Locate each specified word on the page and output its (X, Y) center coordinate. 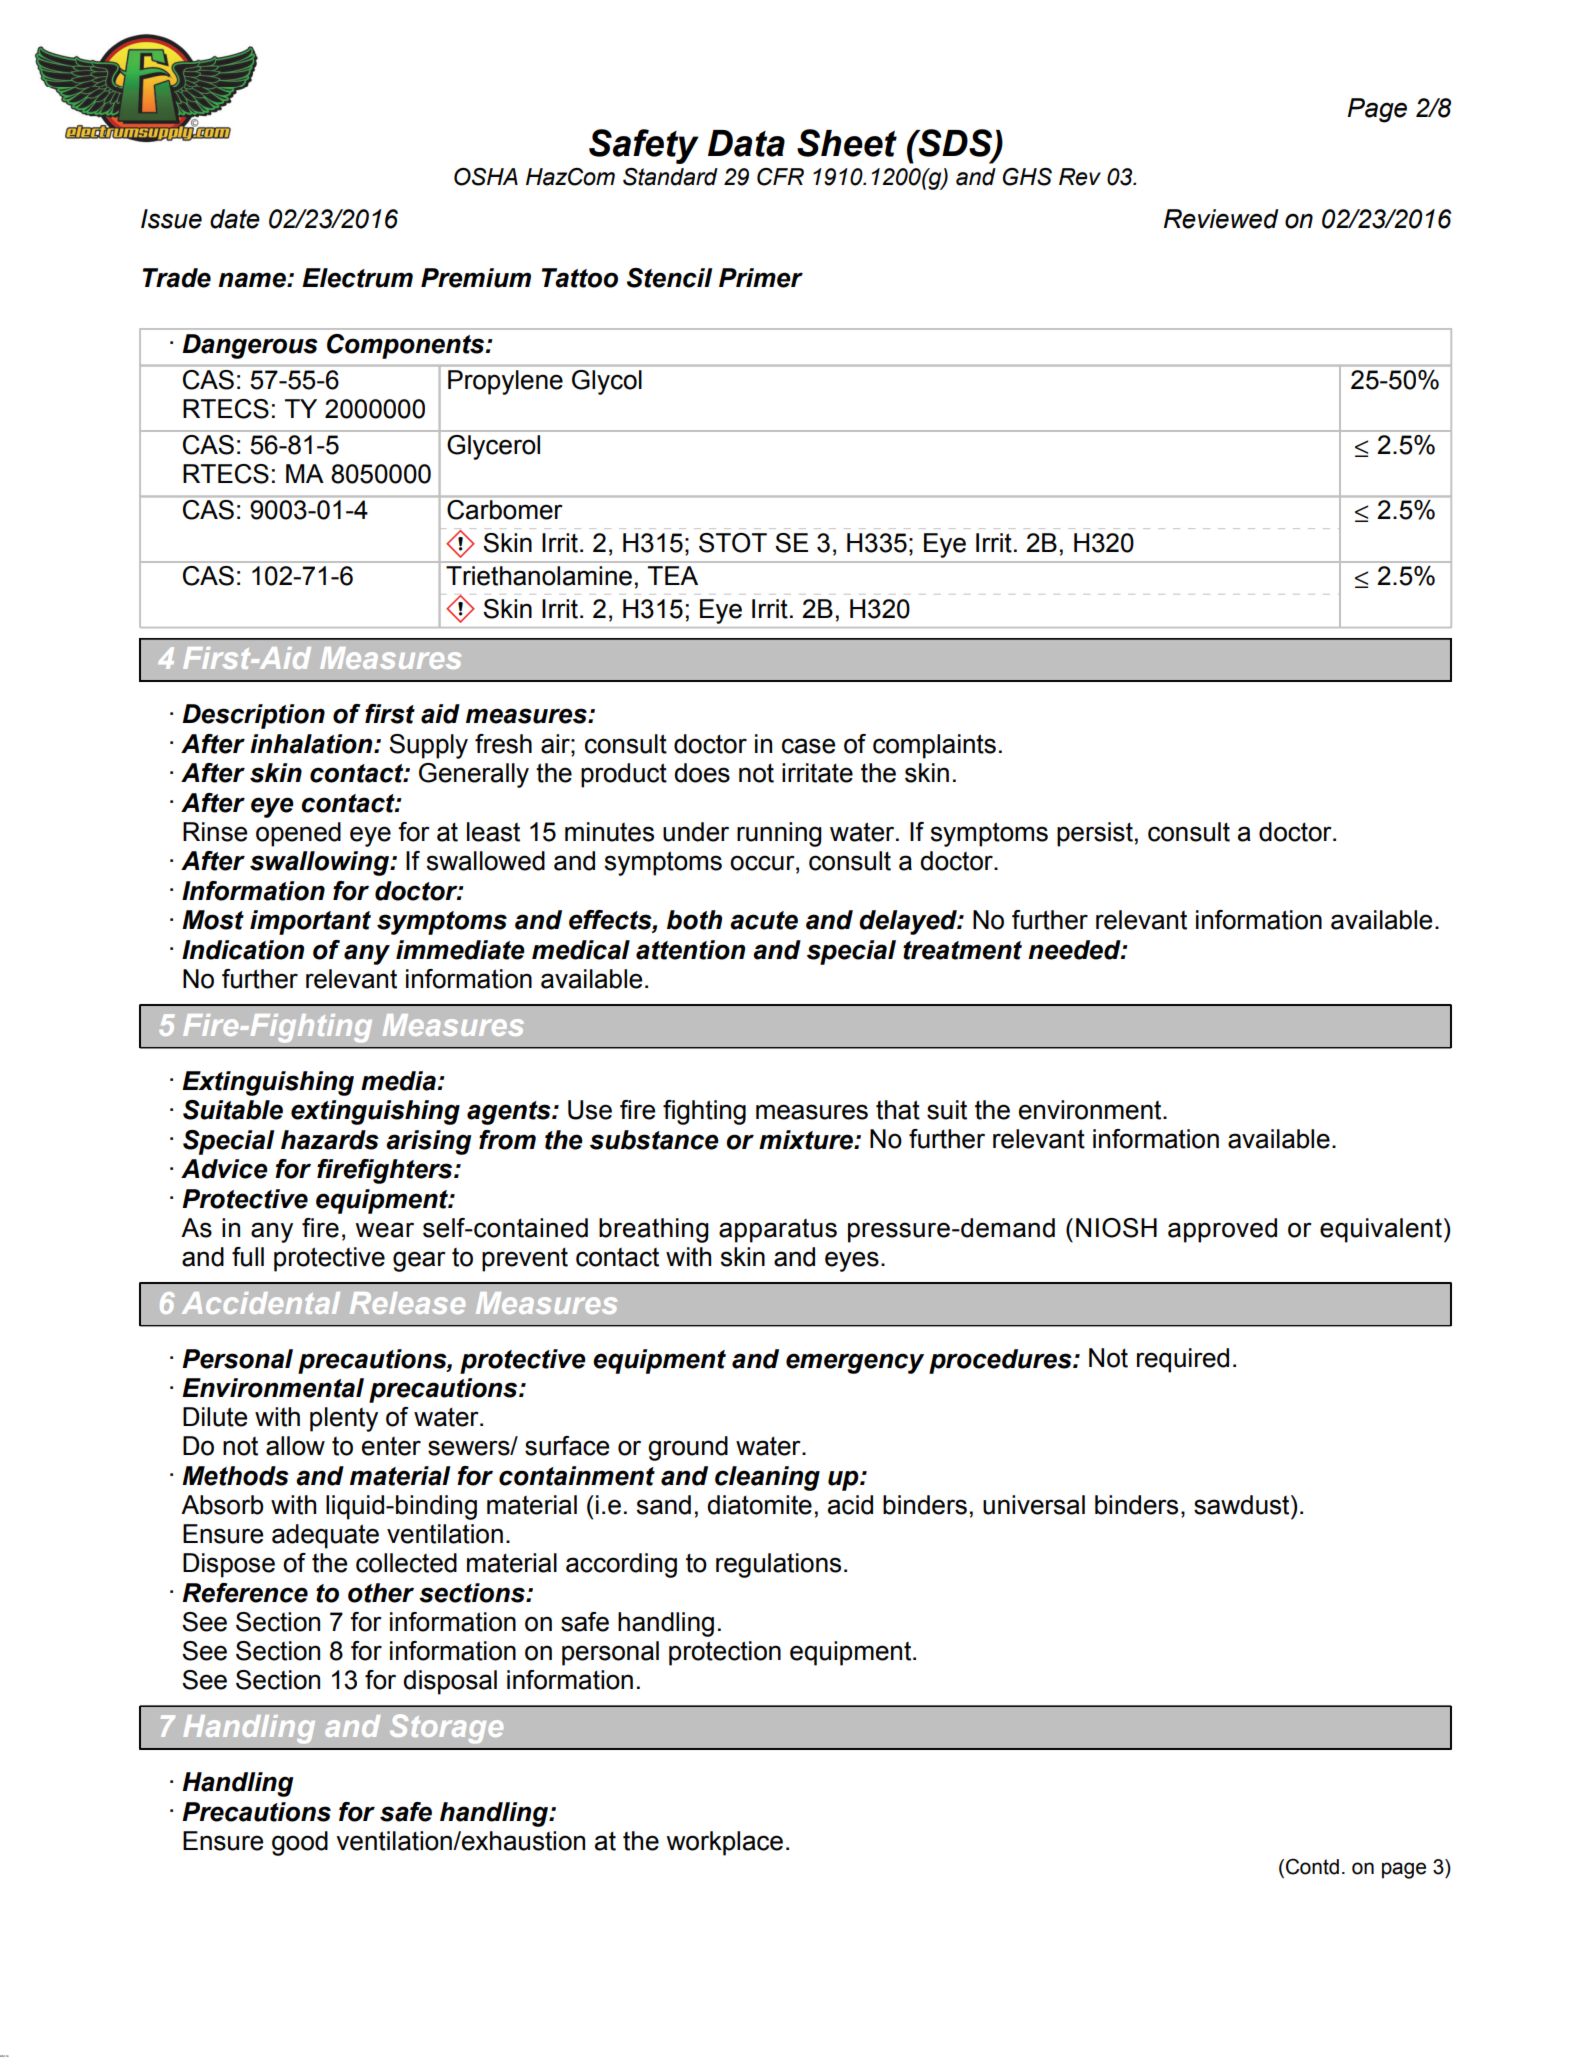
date (235, 219)
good (300, 1843)
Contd (1312, 1866)
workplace (724, 1843)
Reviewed (1221, 219)
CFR (780, 177)
